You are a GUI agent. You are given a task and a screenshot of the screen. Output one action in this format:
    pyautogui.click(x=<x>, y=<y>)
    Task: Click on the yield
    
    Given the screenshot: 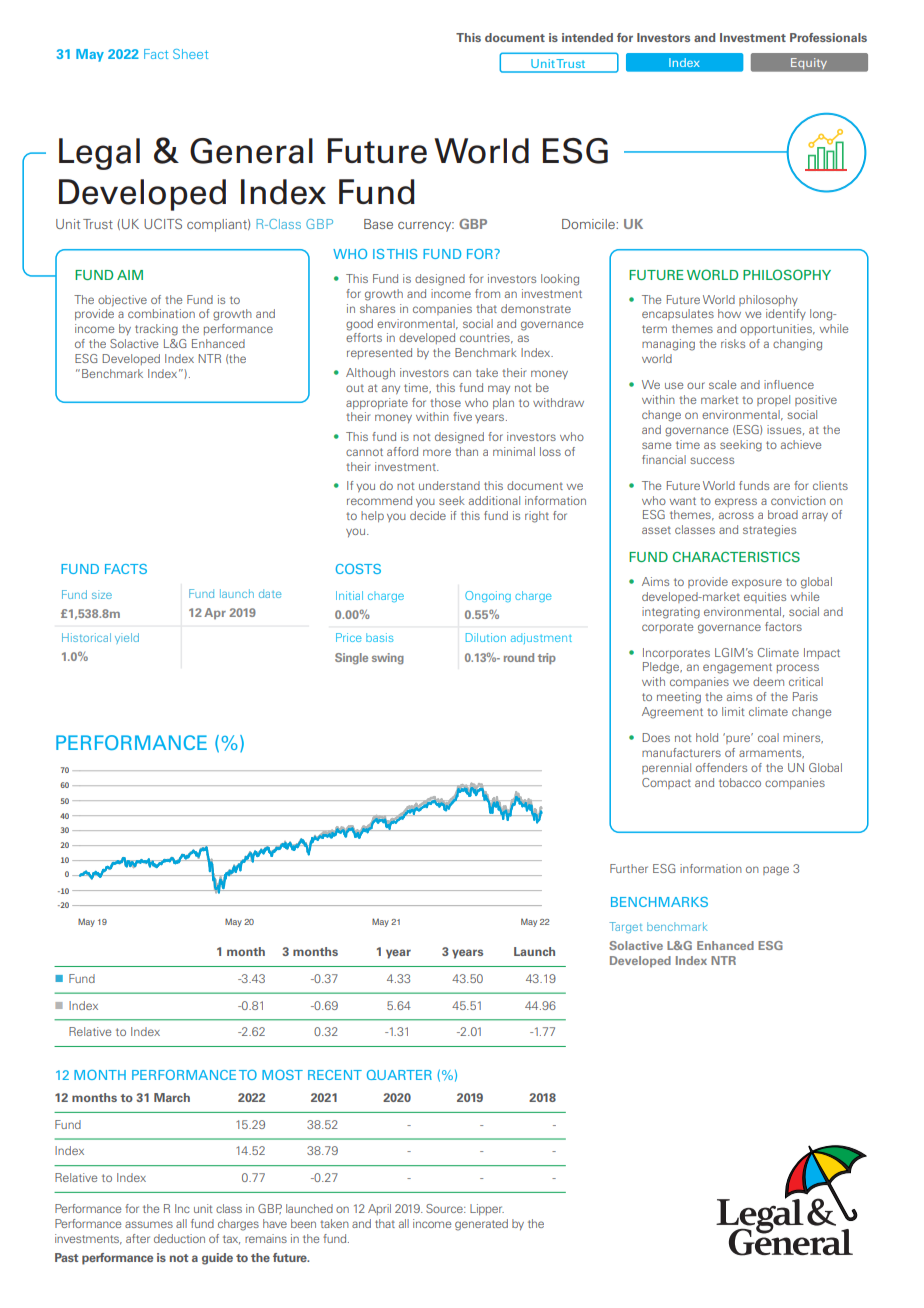 What is the action you would take?
    pyautogui.click(x=127, y=638)
